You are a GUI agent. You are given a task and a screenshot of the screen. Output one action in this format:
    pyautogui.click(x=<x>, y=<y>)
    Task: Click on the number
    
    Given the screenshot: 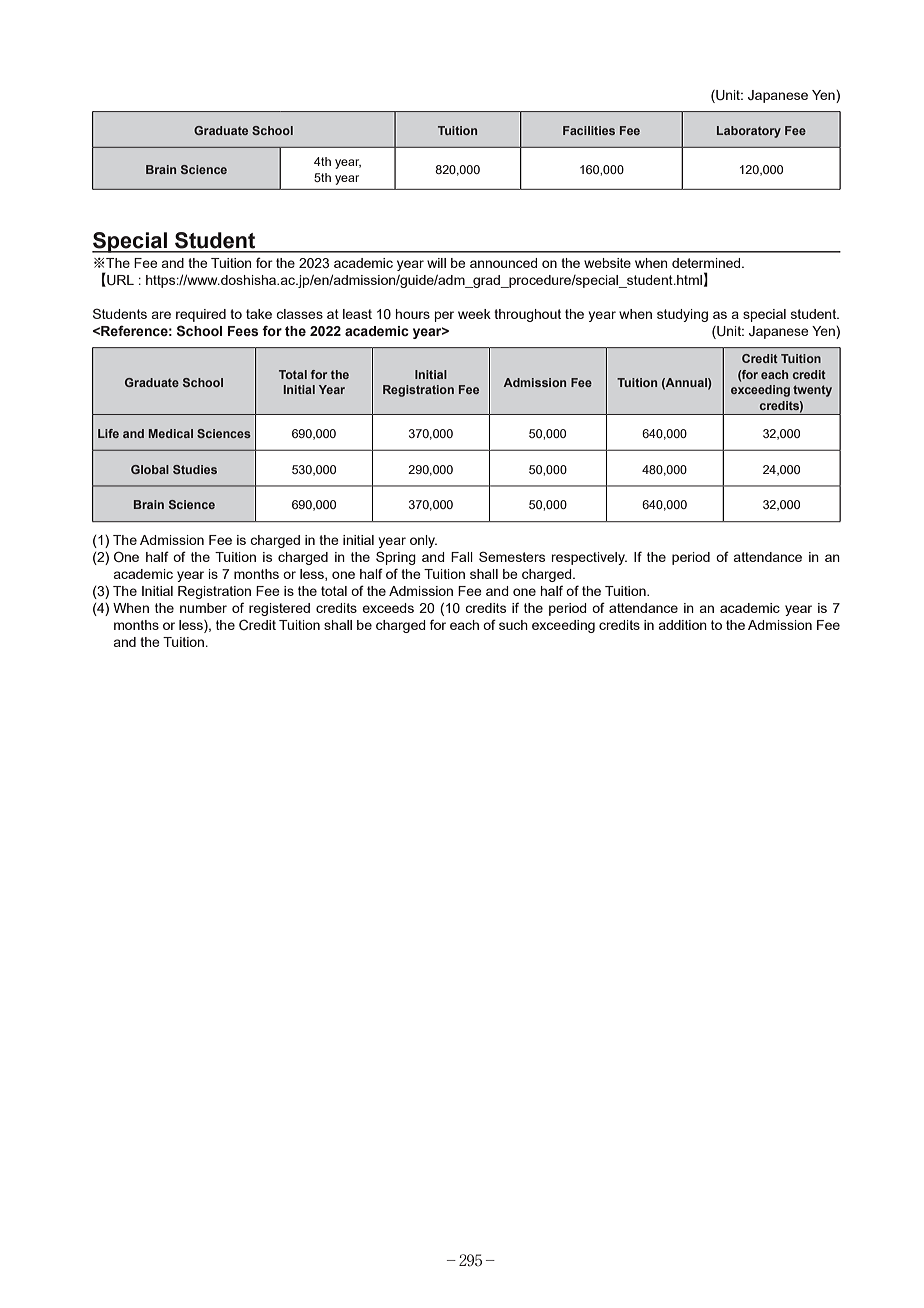 What is the action you would take?
    pyautogui.click(x=203, y=608)
